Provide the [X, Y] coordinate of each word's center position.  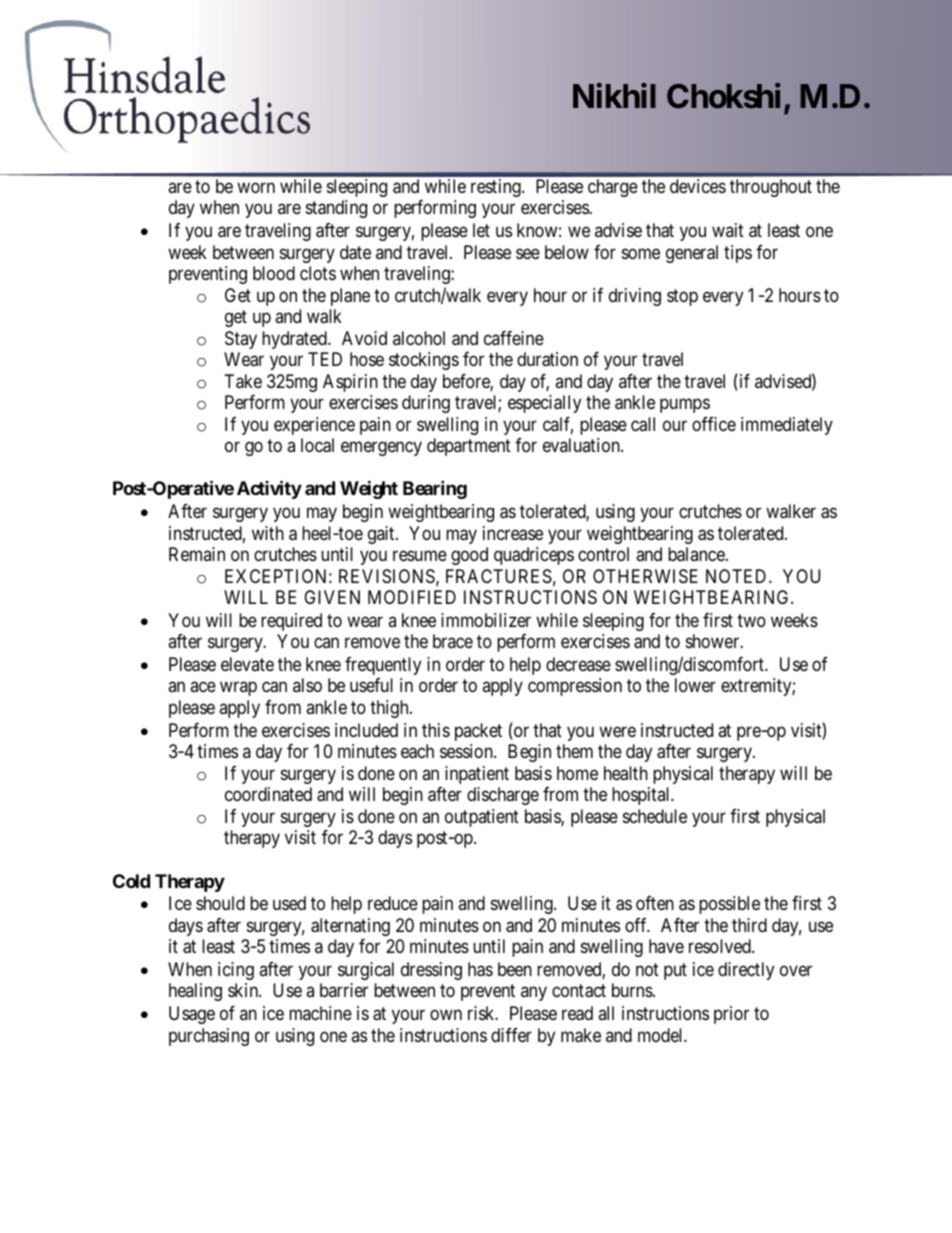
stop [682, 297]
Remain [197, 554]
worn [256, 187]
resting [497, 188]
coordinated [268, 794]
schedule [655, 816]
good [469, 556]
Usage [192, 1015]
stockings [424, 361]
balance [697, 554]
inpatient [477, 775]
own [446, 1015]
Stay [241, 340]
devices [698, 186]
